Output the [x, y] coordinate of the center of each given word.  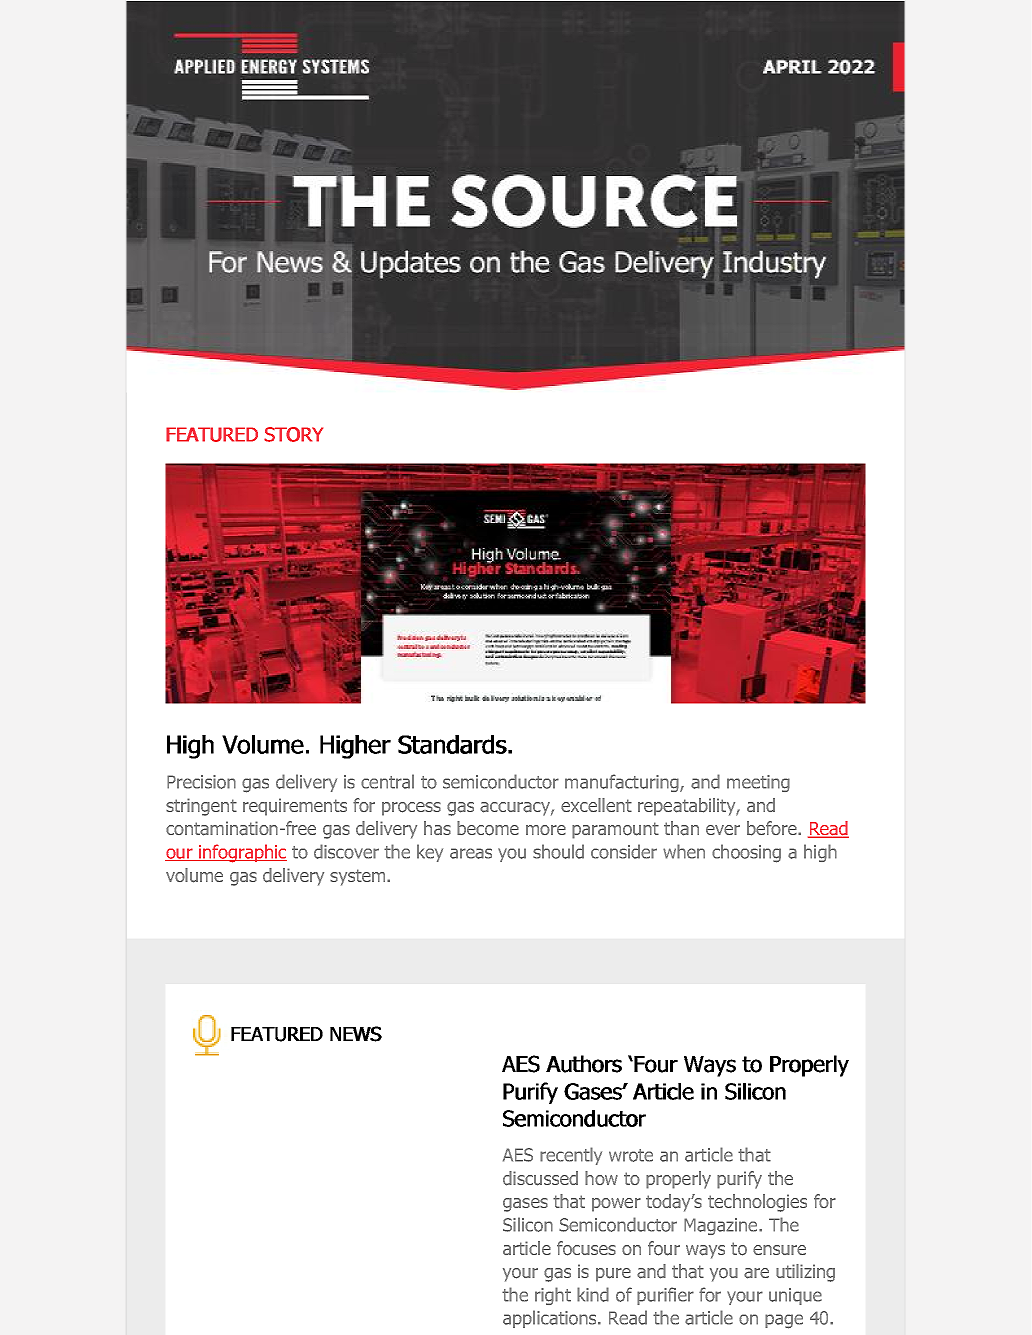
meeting [758, 783]
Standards [452, 744]
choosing [746, 853]
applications [551, 1319]
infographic [242, 853]
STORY [293, 434]
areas [471, 853]
